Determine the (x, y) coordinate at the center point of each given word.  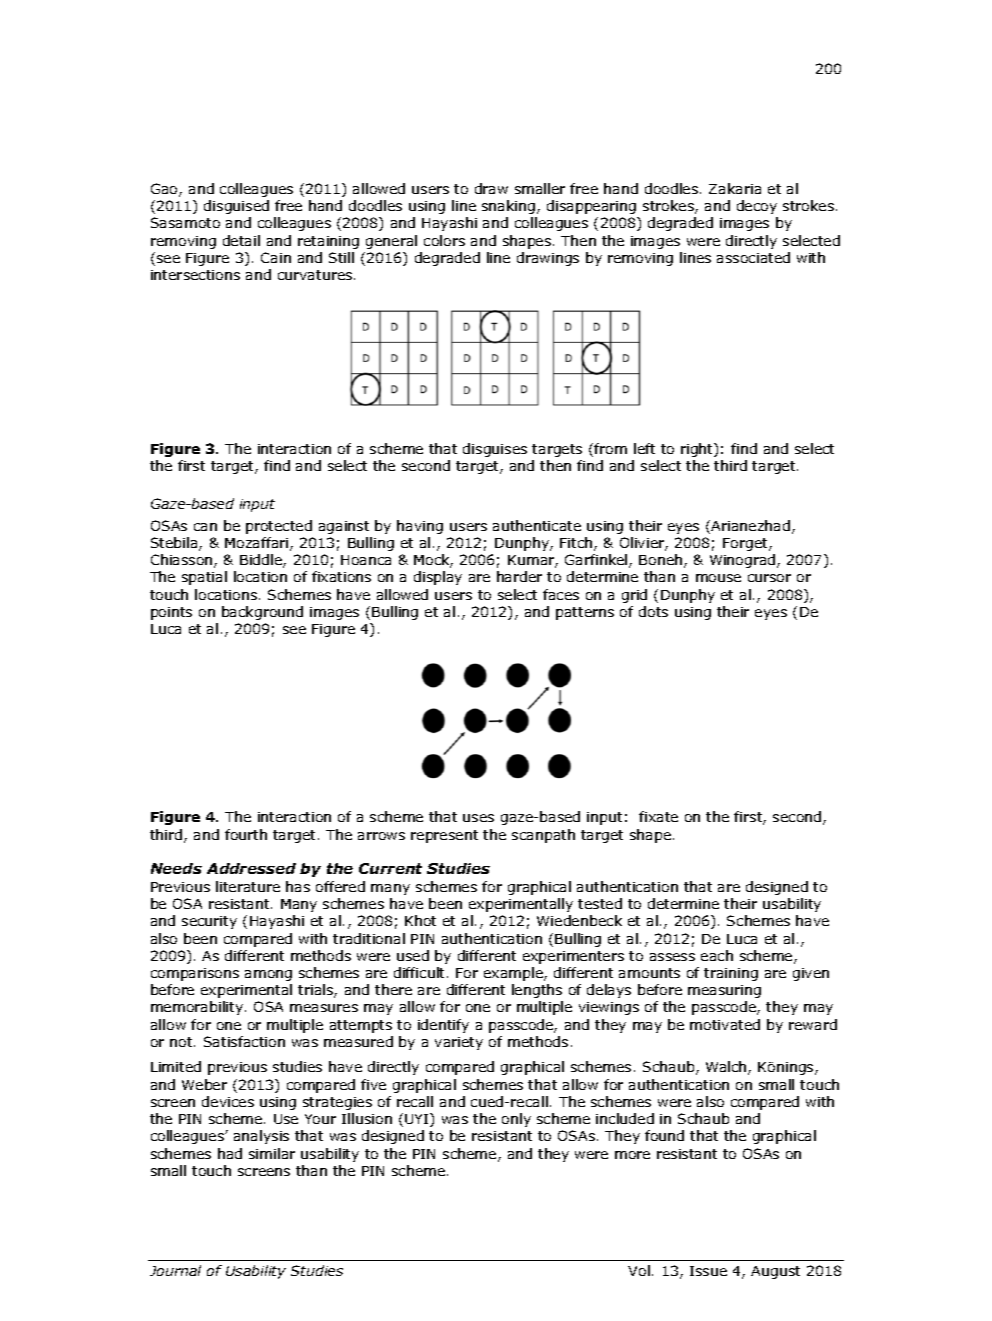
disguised (236, 207)
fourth (246, 834)
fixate (658, 816)
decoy (757, 207)
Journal (175, 1270)
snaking (510, 207)
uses (478, 818)
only (516, 1120)
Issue (708, 1271)
